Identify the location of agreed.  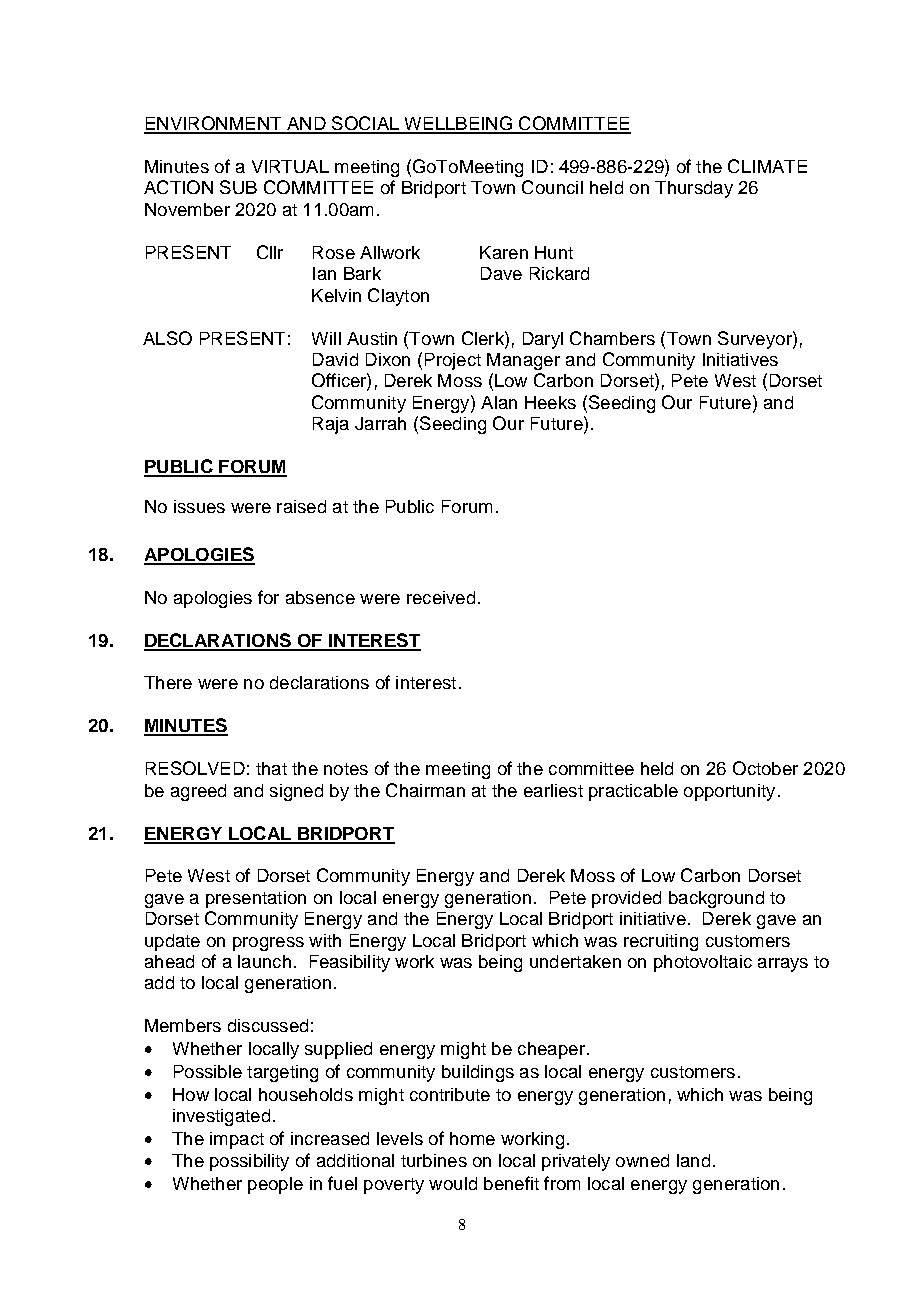
(198, 792).
